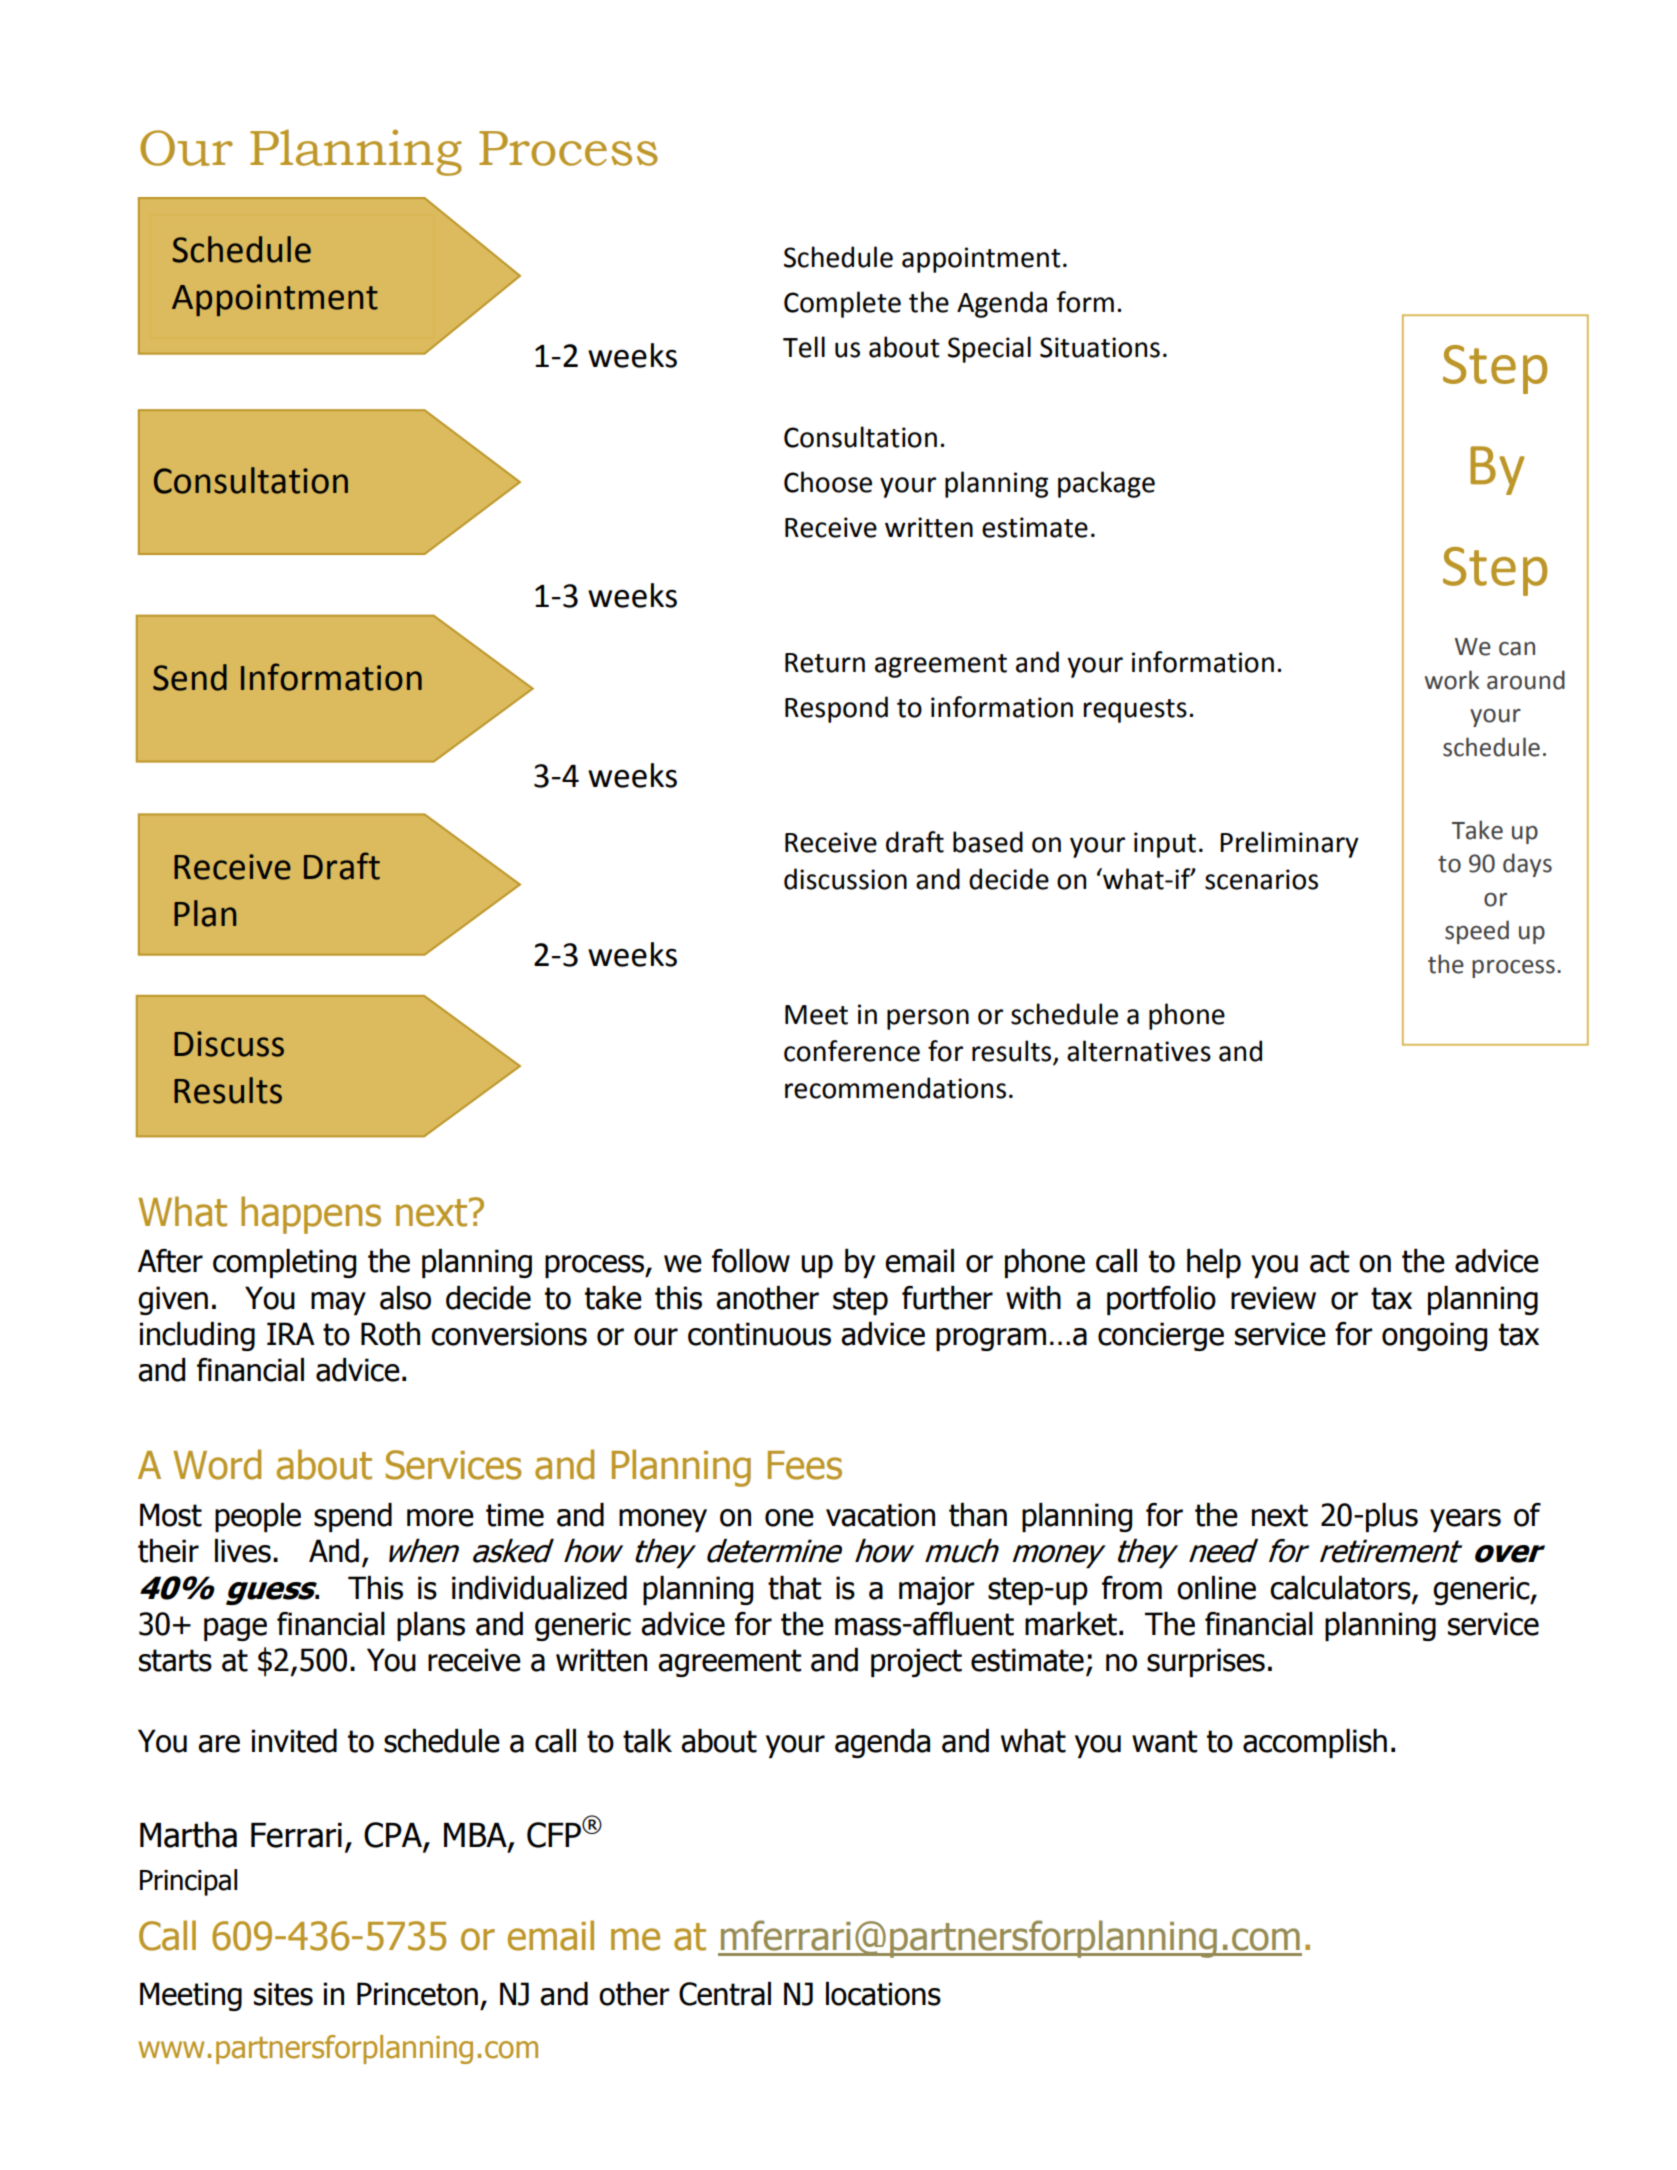 The image size is (1677, 2170). Describe the element at coordinates (883, 1994) in the screenshot. I see `locations` at that location.
